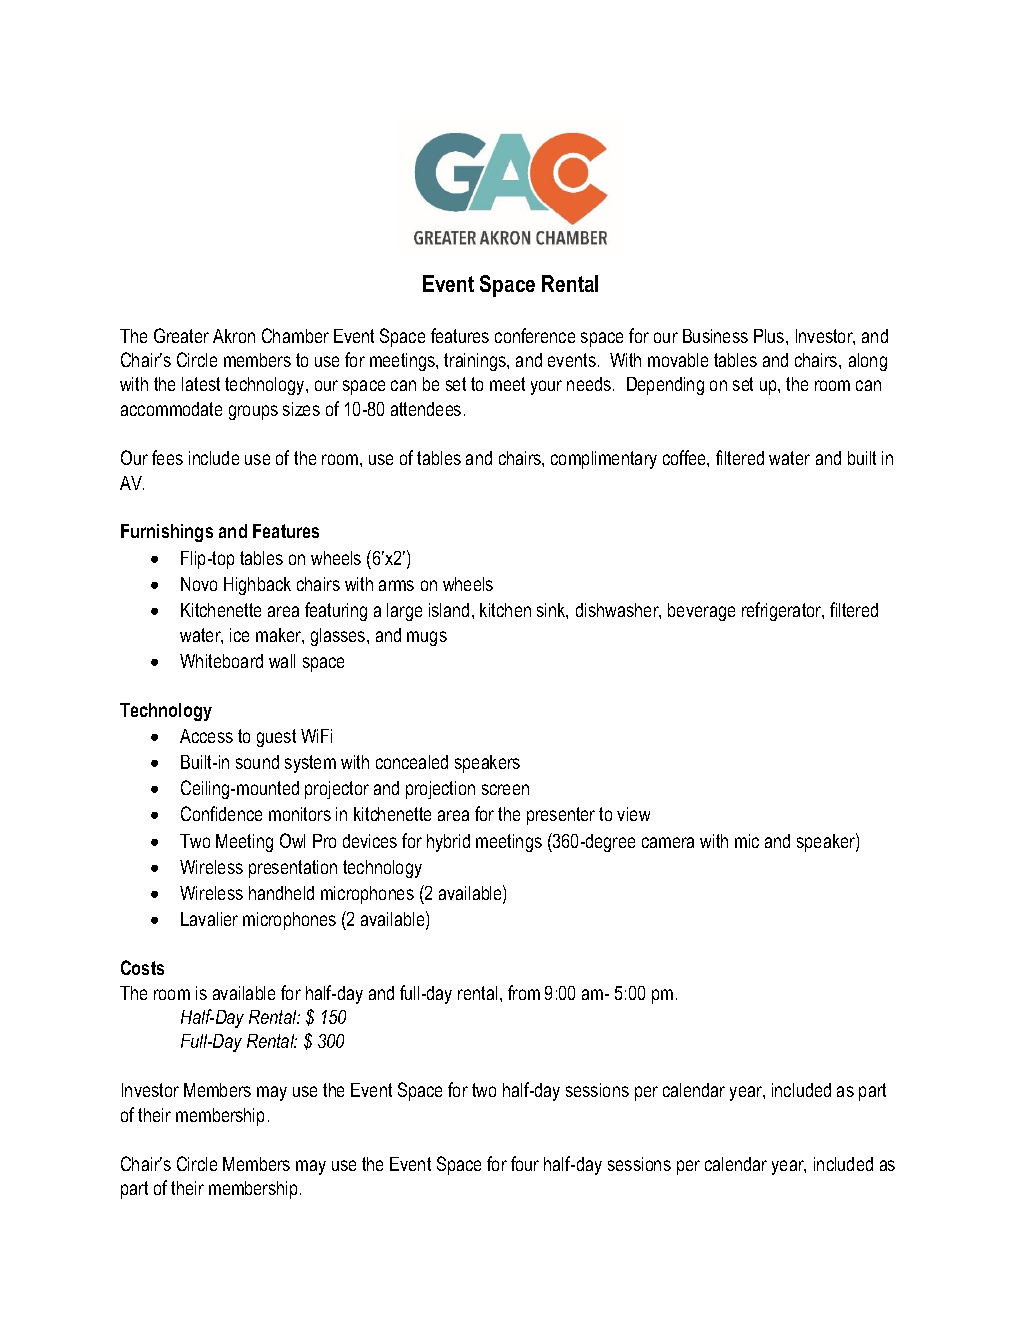 The width and height of the page is (1022, 1322). Describe the element at coordinates (476, 362) in the page. I see `trainings` at that location.
